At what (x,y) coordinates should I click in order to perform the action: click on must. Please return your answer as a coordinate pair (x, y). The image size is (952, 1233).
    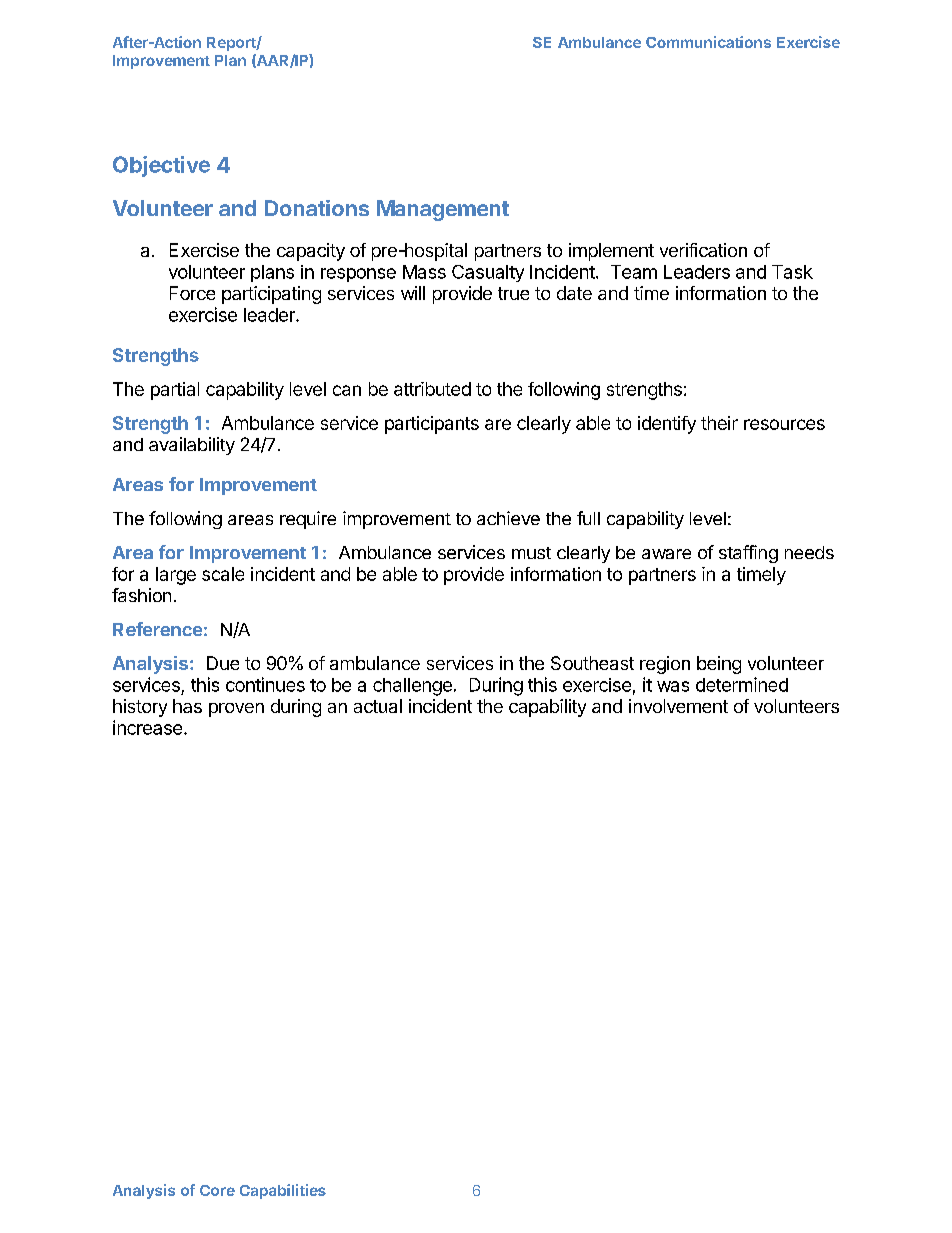
    Looking at the image, I should click on (531, 553).
